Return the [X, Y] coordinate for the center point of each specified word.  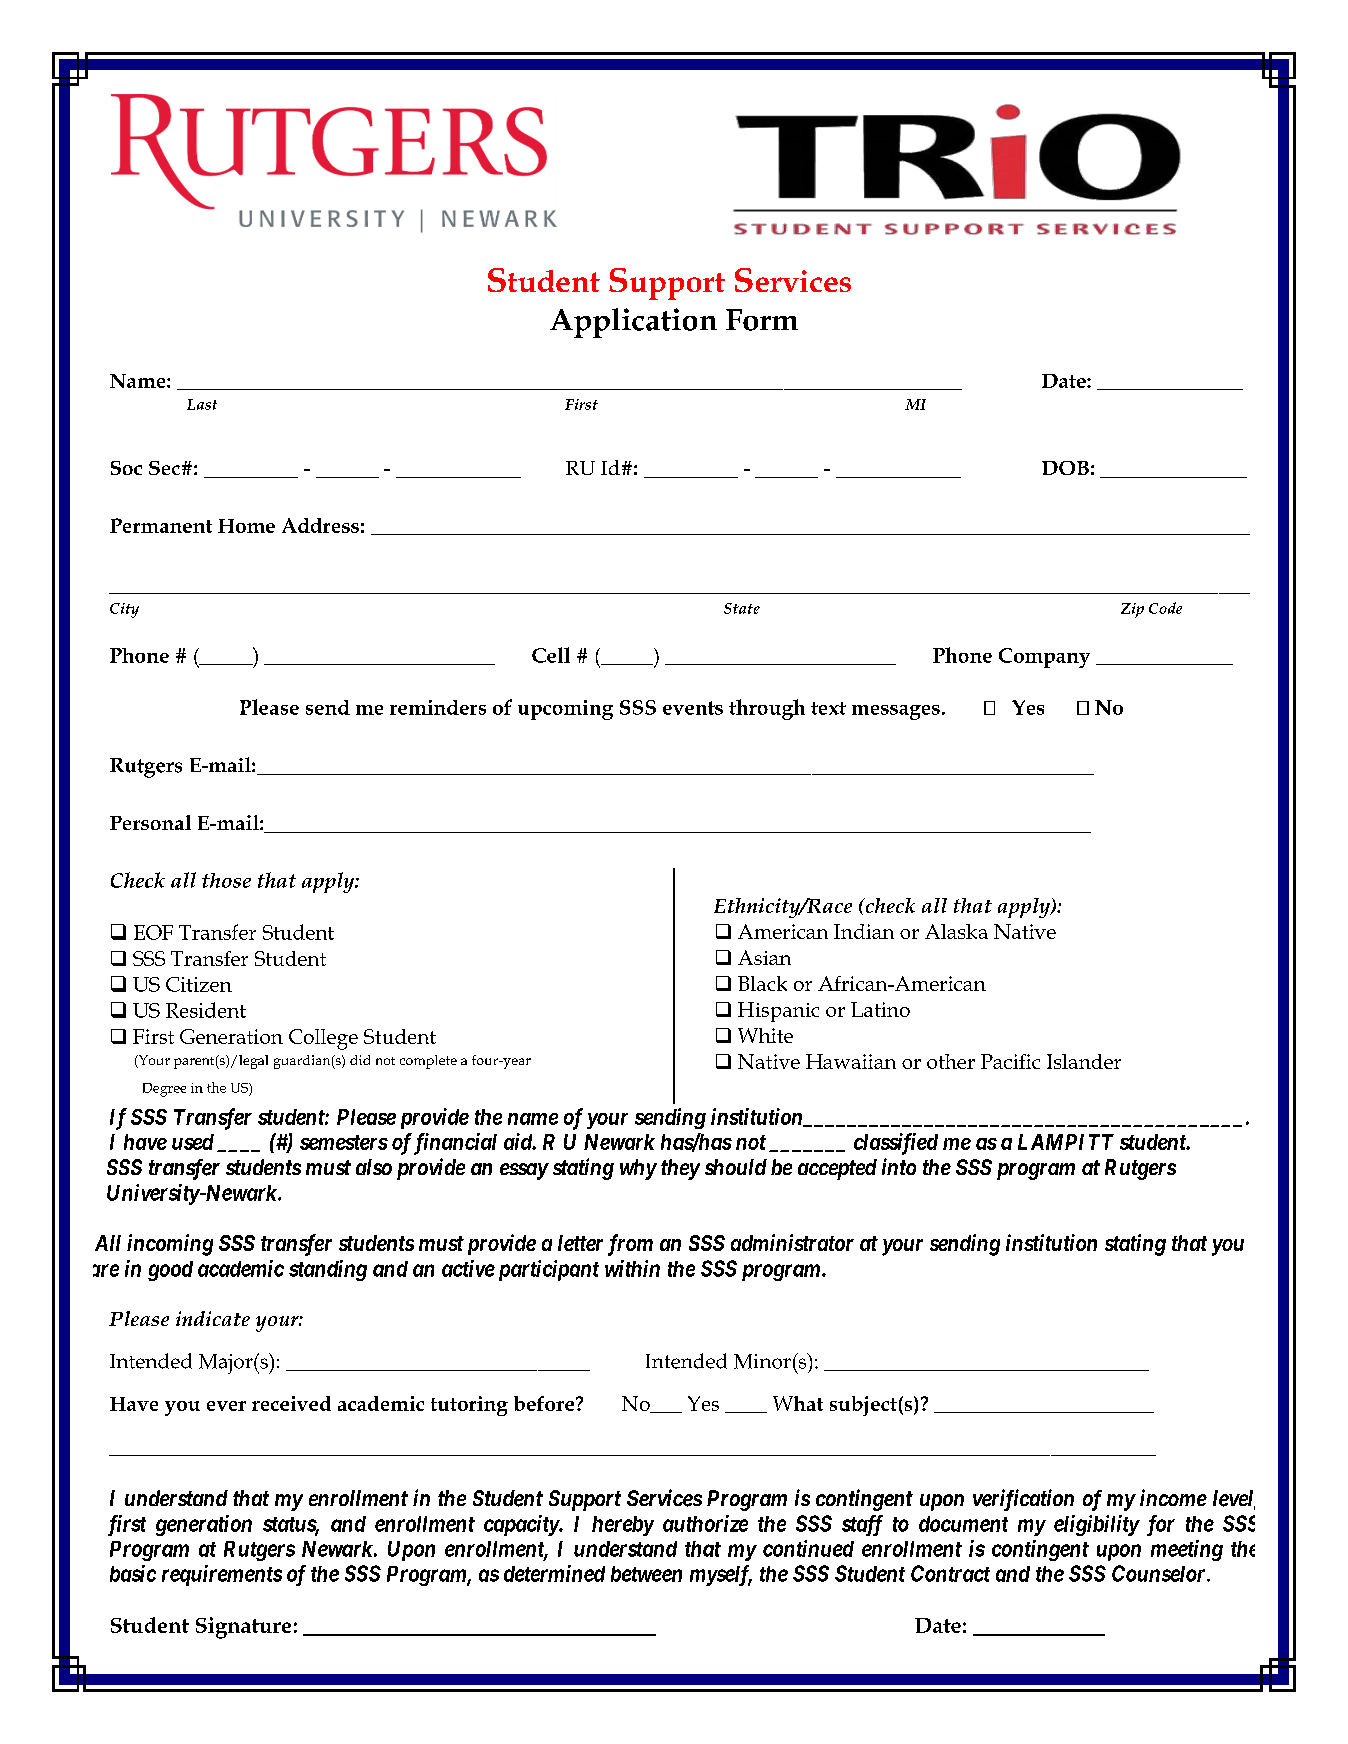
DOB [1065, 468]
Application [633, 323]
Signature [243, 1628]
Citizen [199, 984]
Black [762, 983]
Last [202, 404]
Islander [1084, 1061]
